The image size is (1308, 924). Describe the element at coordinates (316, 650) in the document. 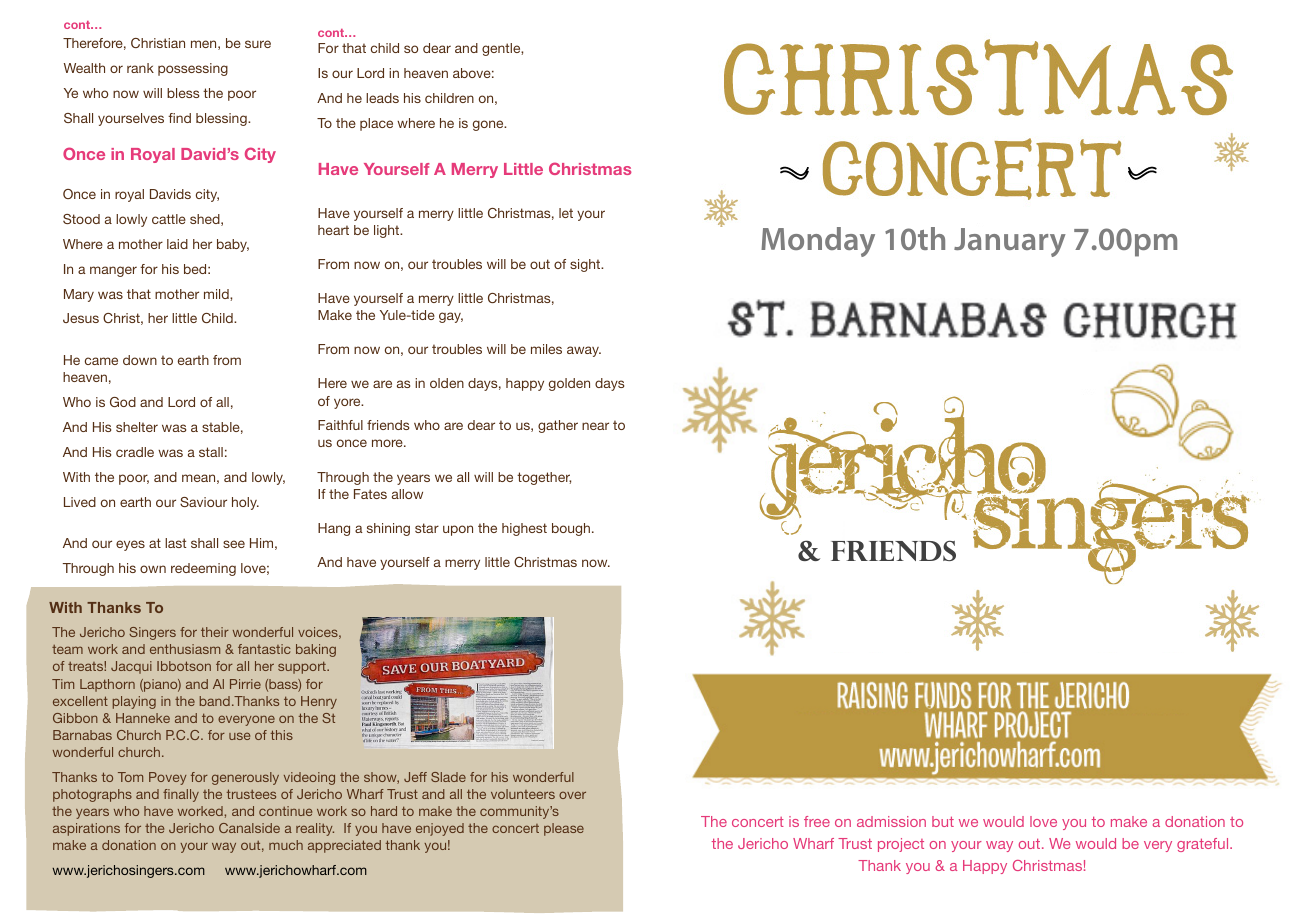

I see `baking` at that location.
